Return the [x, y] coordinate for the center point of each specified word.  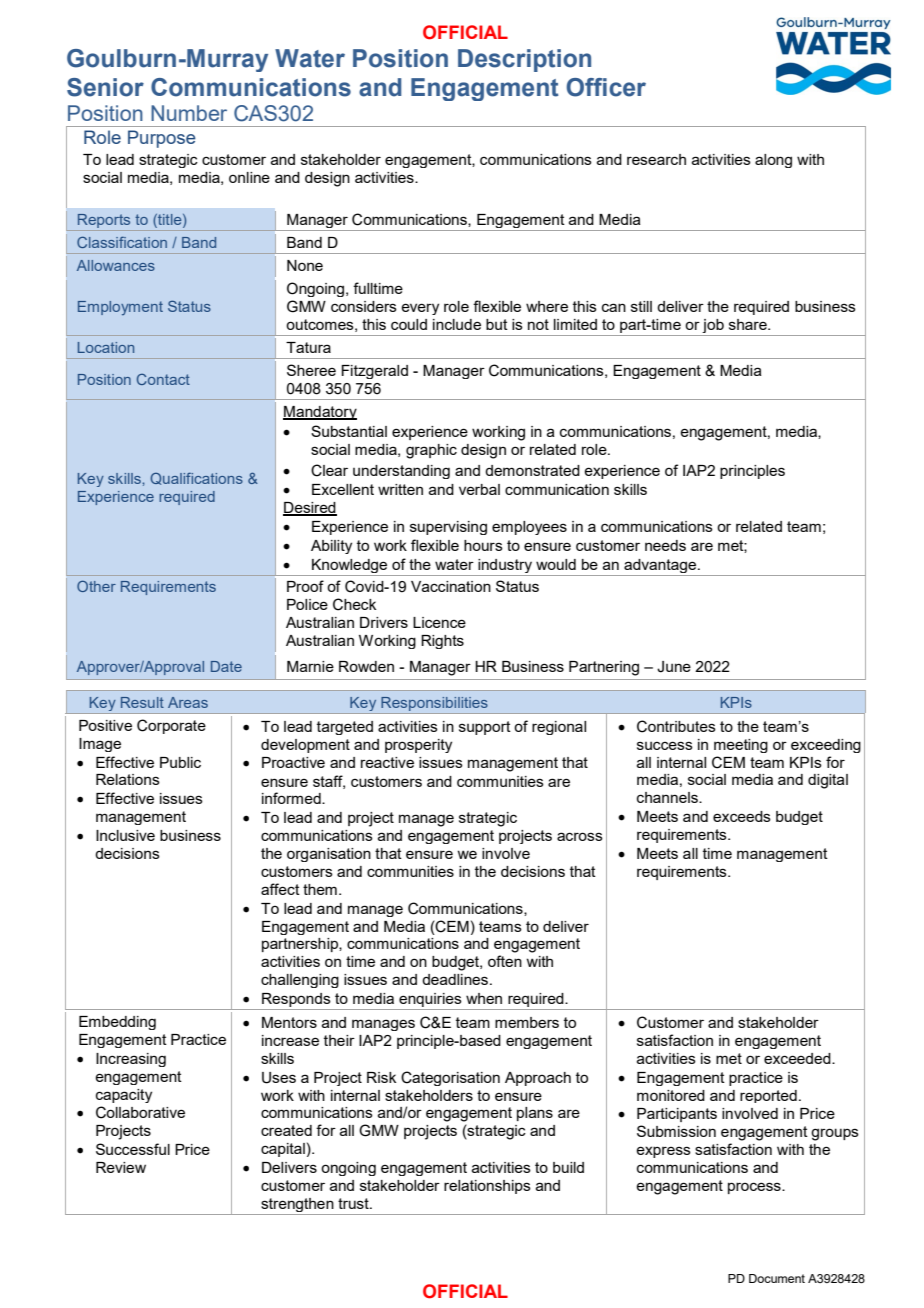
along [773, 161]
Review [121, 1167]
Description [524, 60]
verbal [479, 489]
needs [665, 545]
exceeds [742, 816]
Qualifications [196, 478]
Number [189, 113]
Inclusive [125, 835]
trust [354, 1203]
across [580, 836]
